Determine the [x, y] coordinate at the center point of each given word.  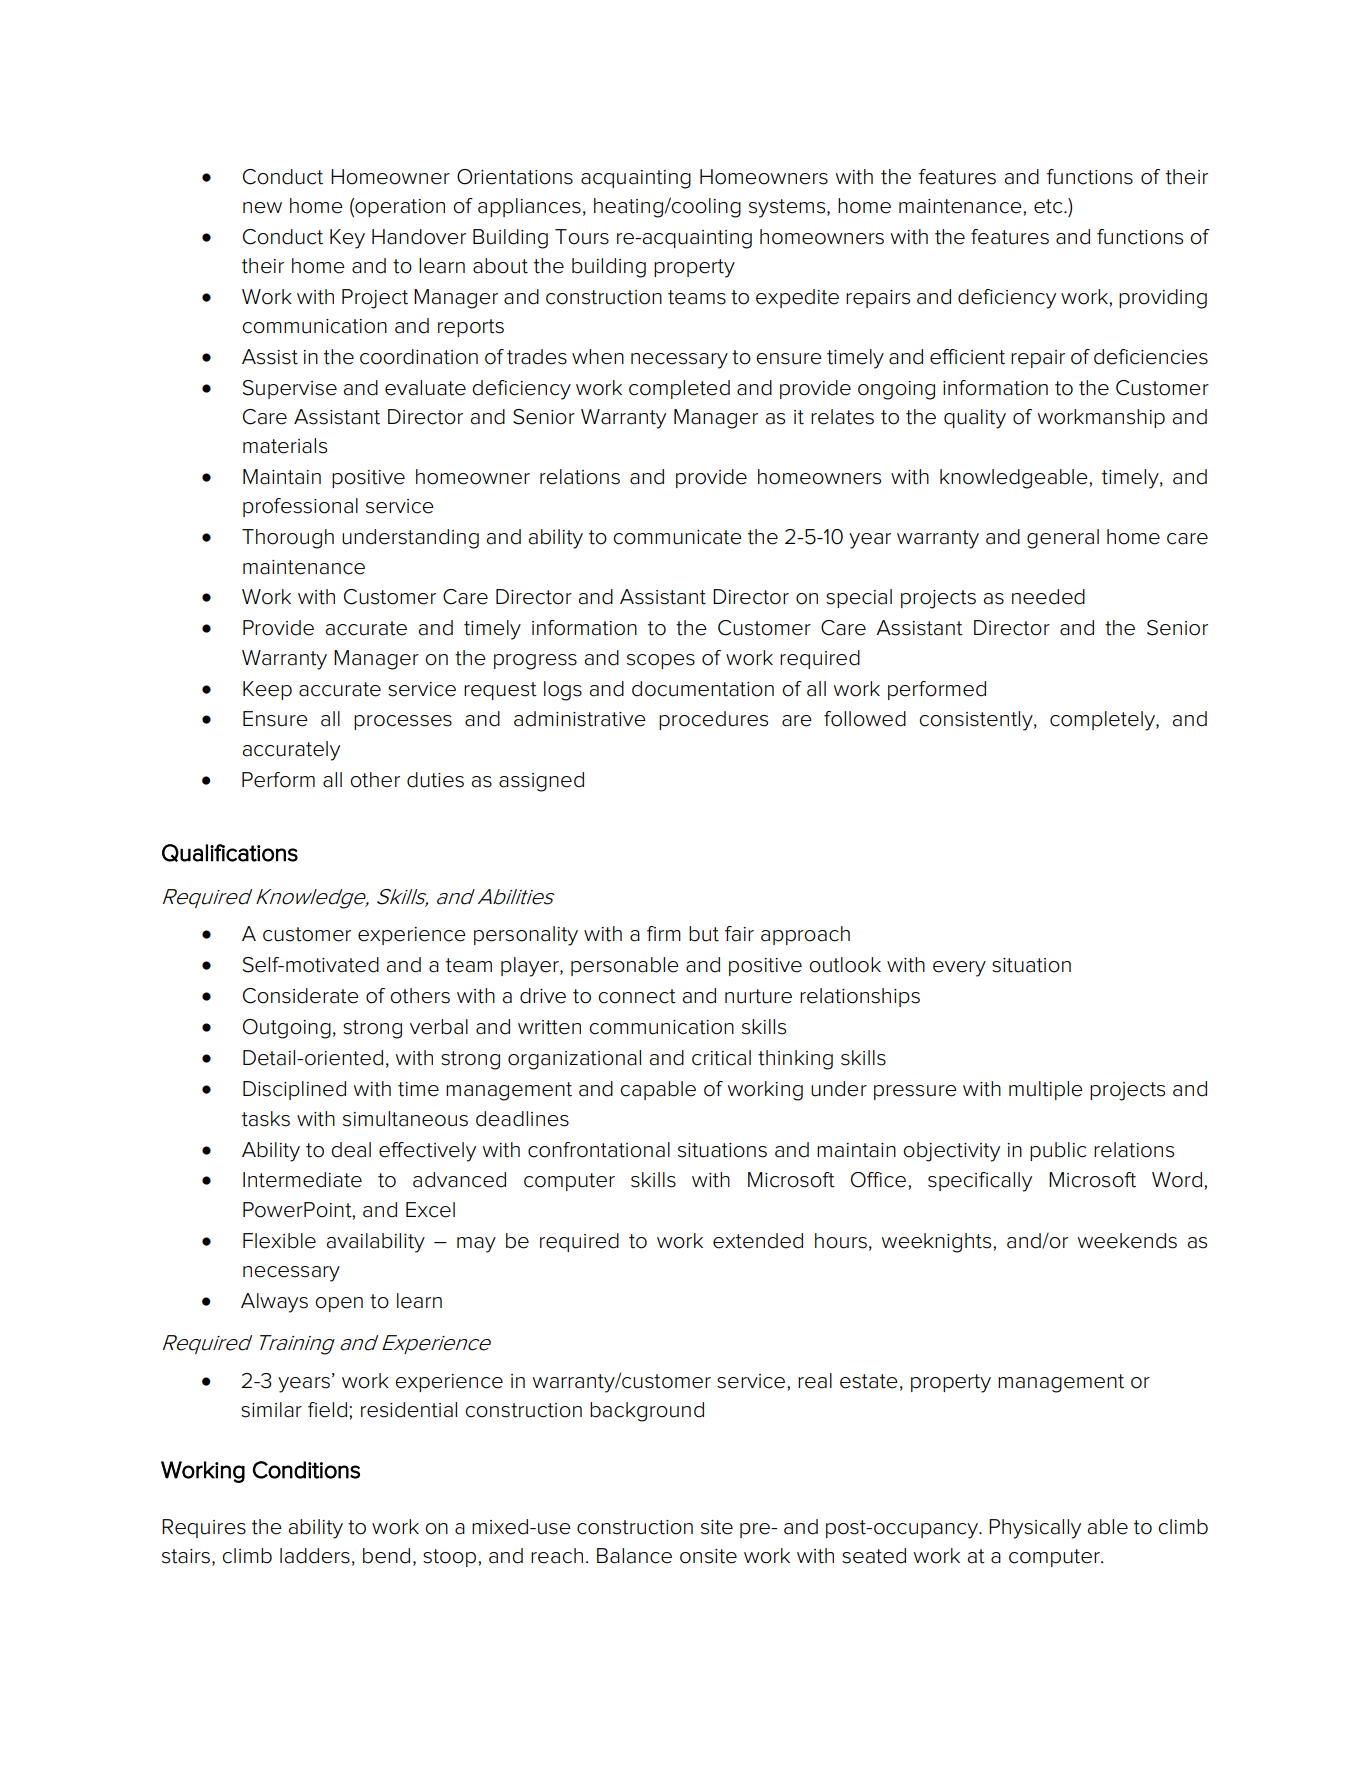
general [1063, 539]
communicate [677, 537]
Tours [582, 237]
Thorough [288, 539]
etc [1049, 206]
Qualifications [230, 853]
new [262, 208]
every [959, 969]
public [1058, 1151]
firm [664, 933]
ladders [315, 1556]
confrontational [599, 1150]
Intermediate [302, 1180]
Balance [634, 1556]
